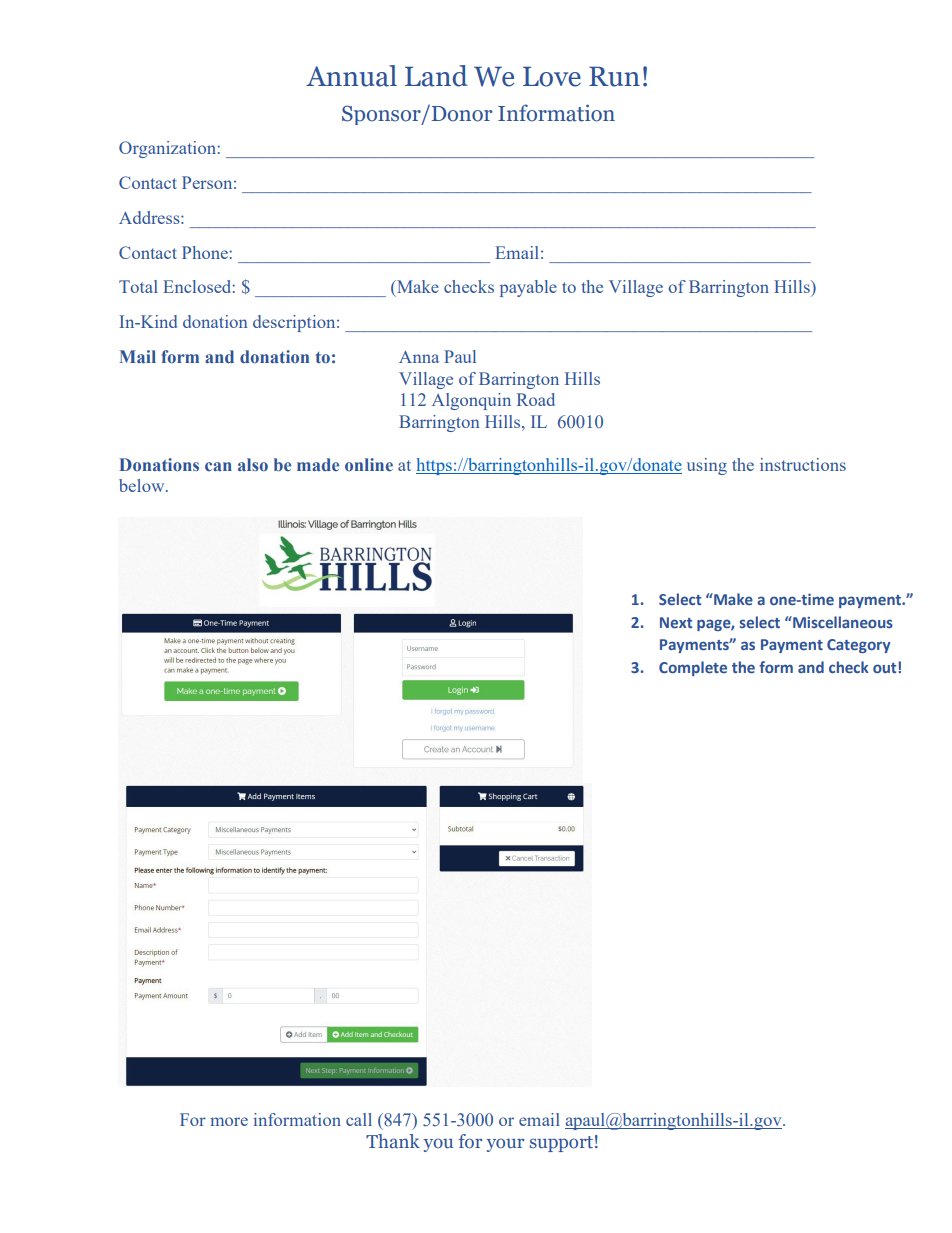  Describe the element at coordinates (229, 1121) in the document. I see `more` at that location.
